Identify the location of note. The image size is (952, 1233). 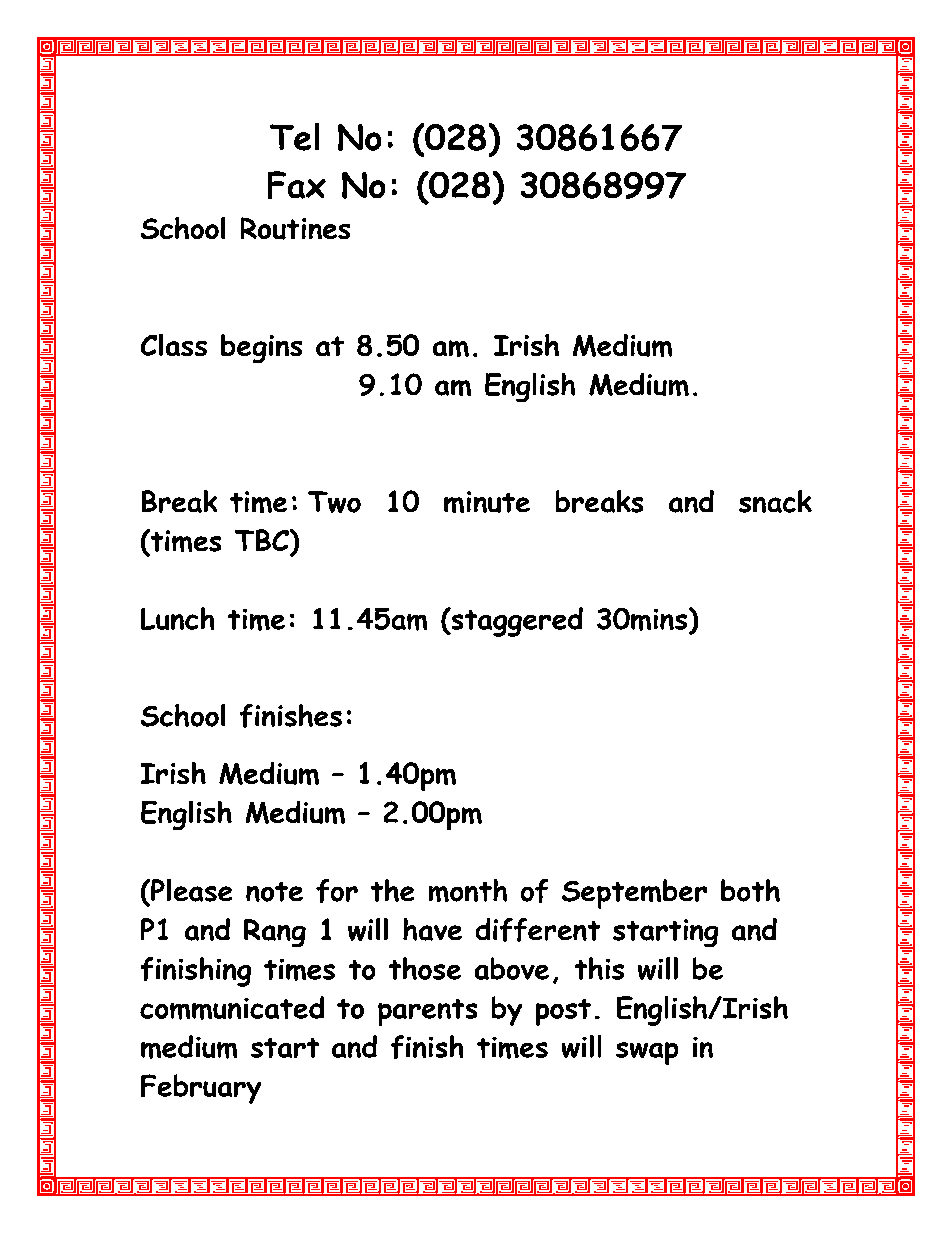
(274, 892).
